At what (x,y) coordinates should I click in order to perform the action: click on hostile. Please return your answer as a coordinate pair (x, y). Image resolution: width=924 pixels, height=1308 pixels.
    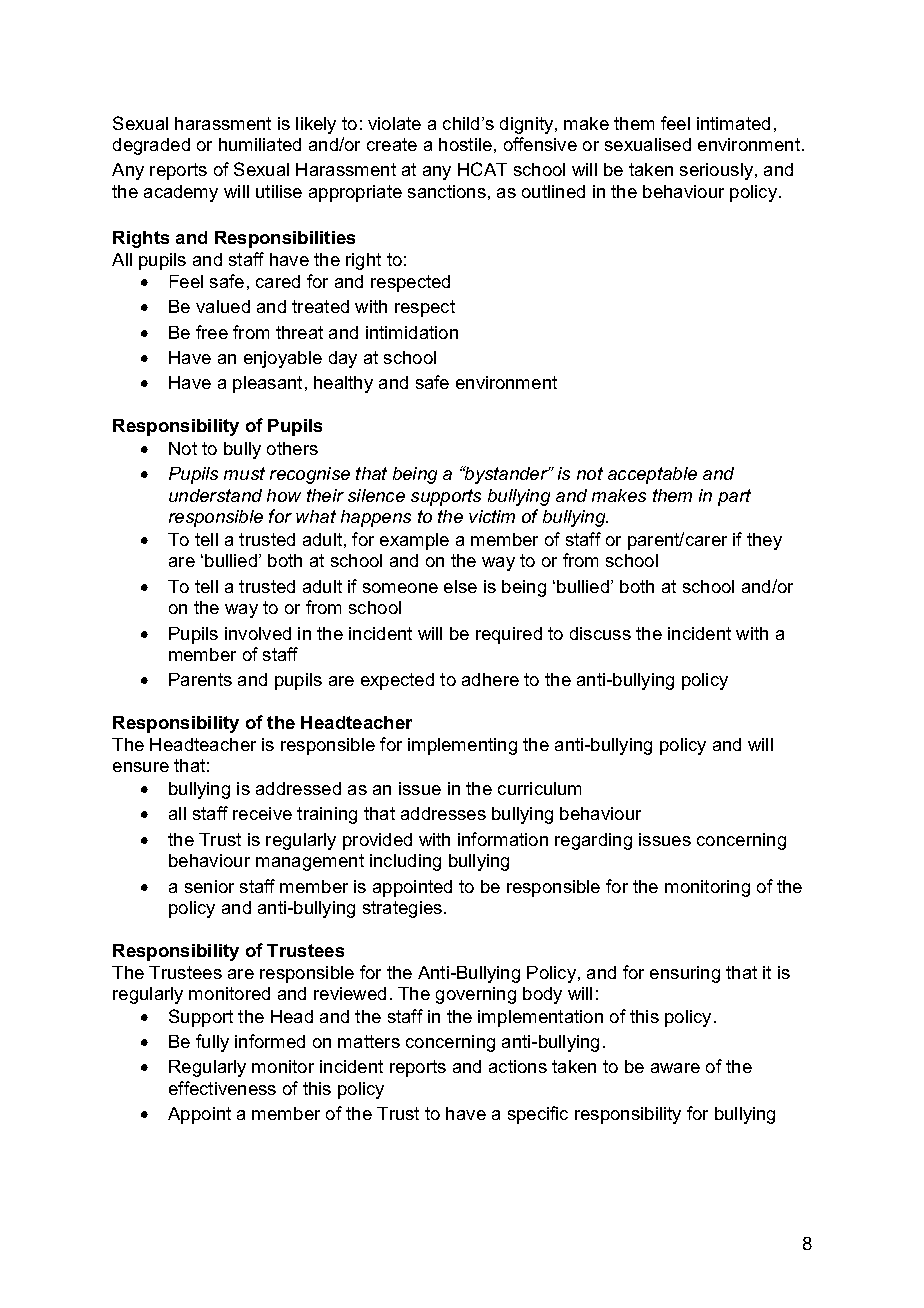
    Looking at the image, I should click on (465, 144).
